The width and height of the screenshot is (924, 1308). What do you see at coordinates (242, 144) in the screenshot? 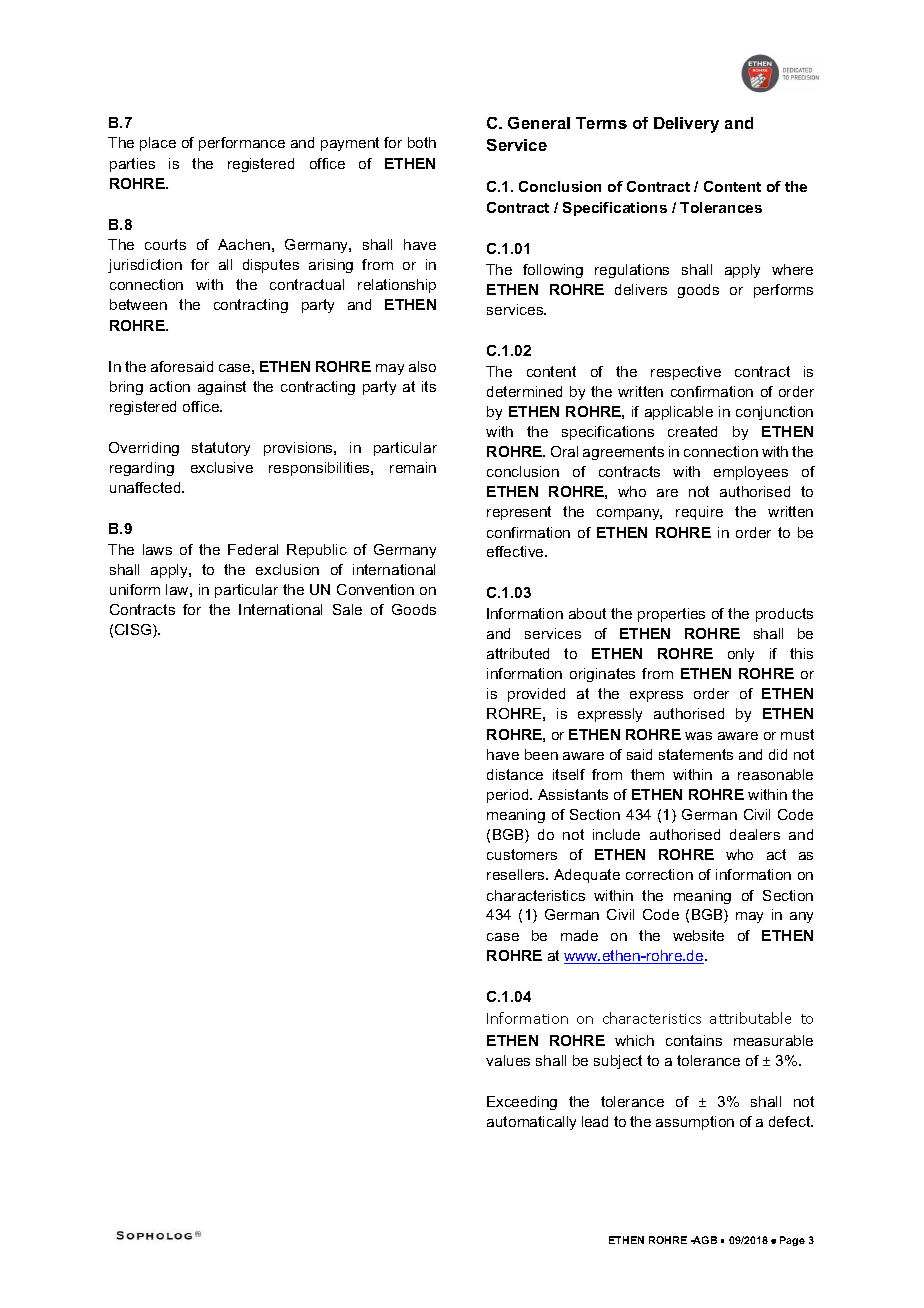
I see `performance` at bounding box center [242, 144].
